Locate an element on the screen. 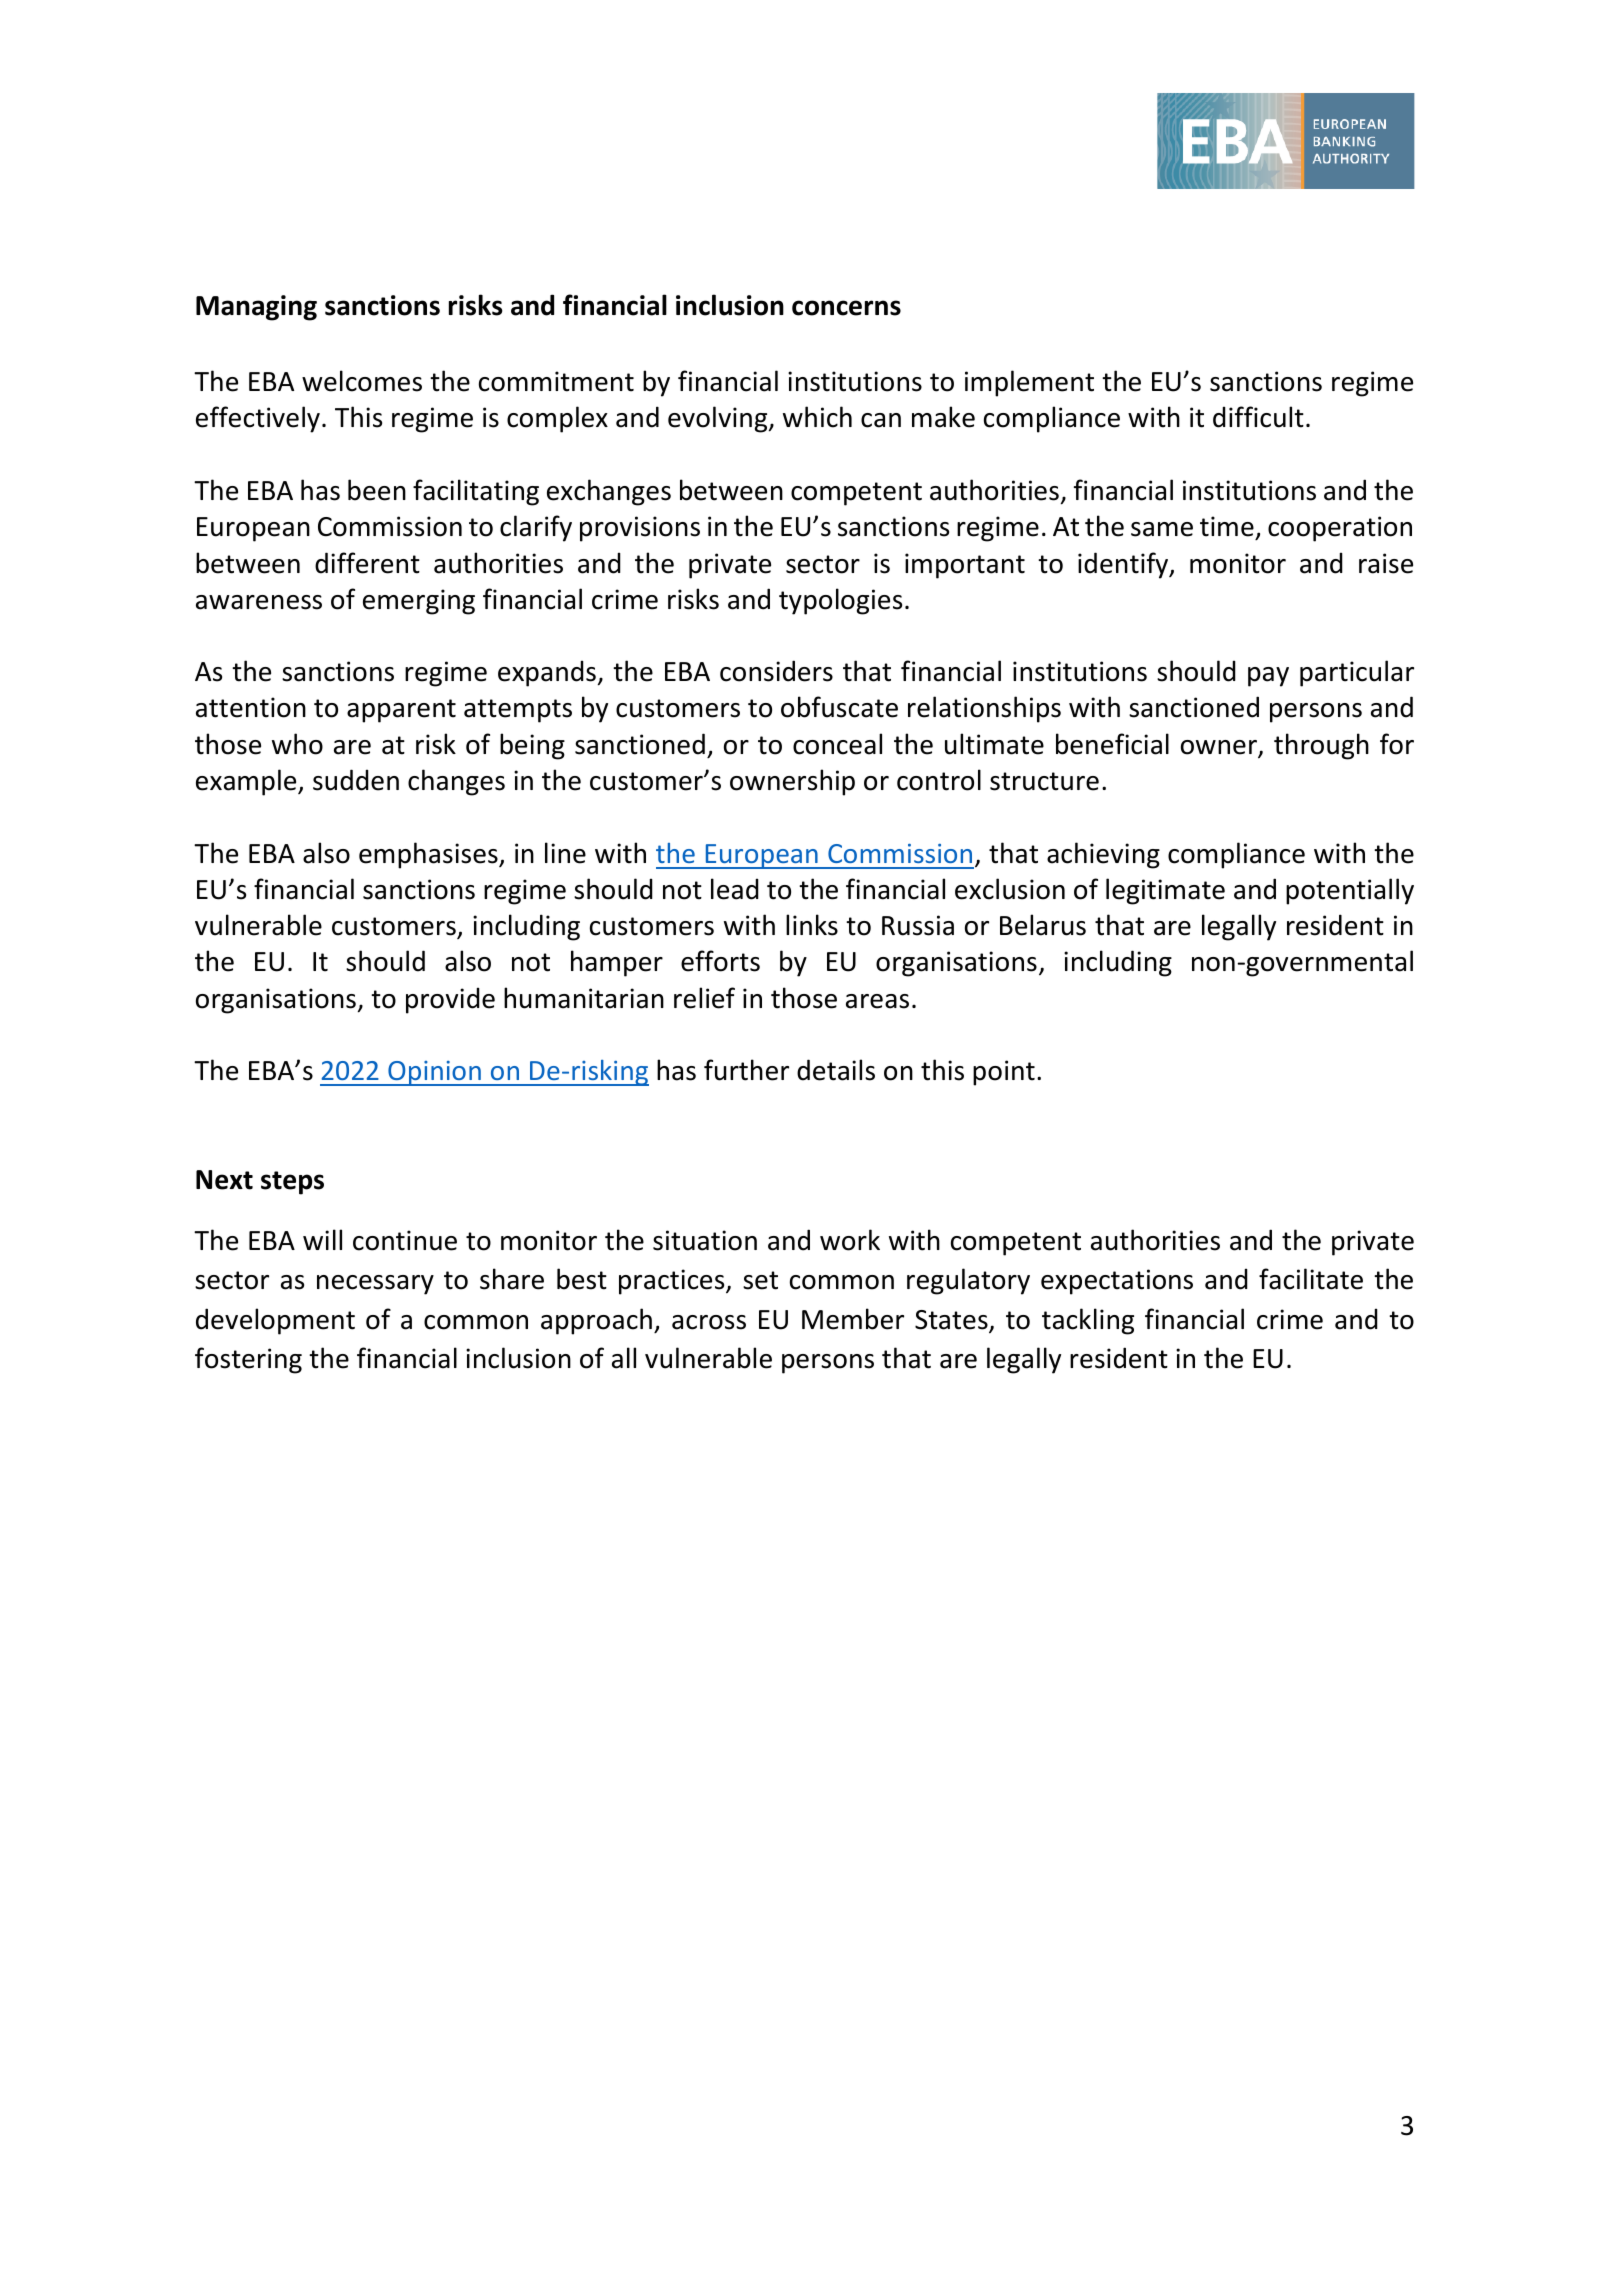  welcomes is located at coordinates (362, 381).
